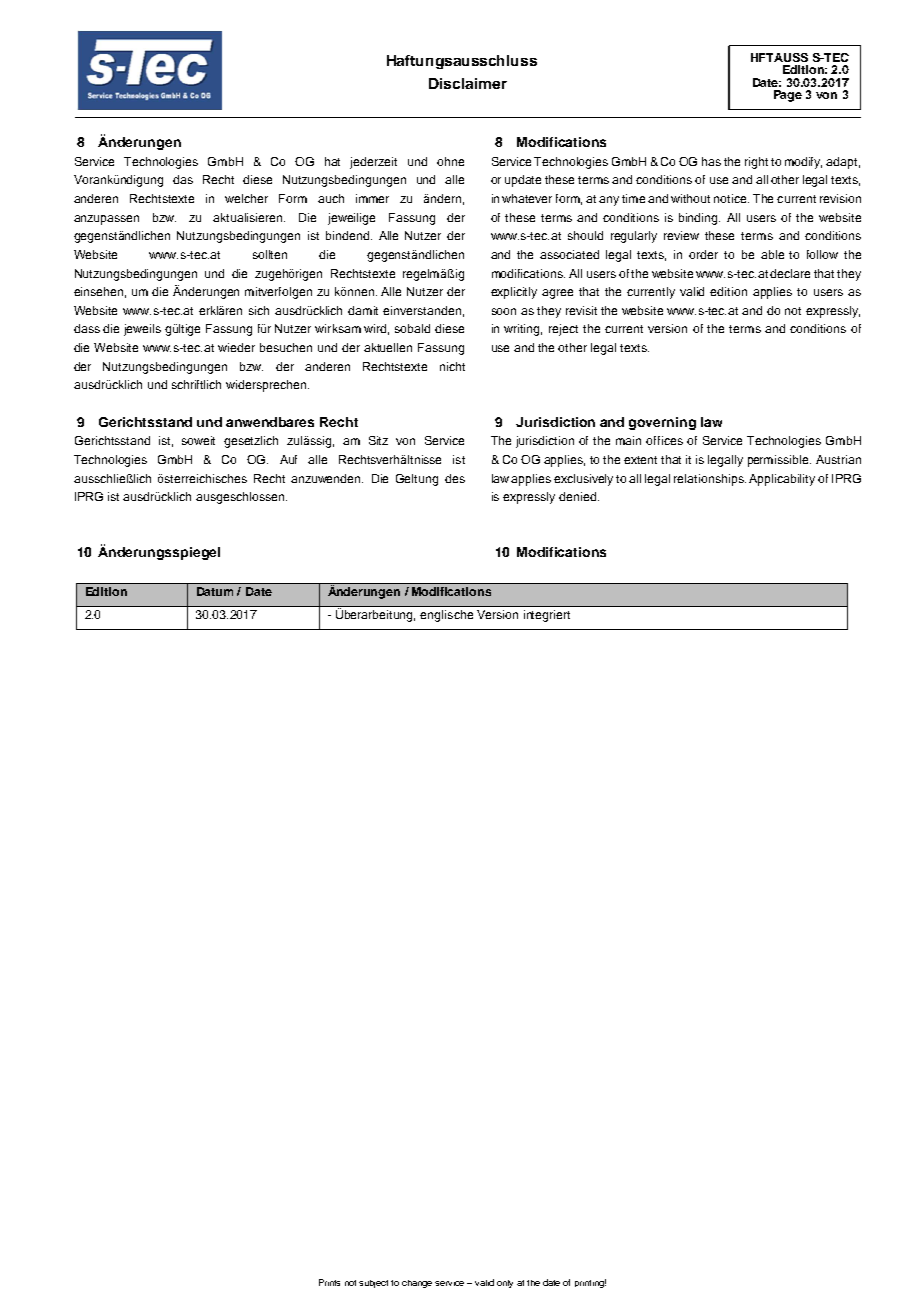  Describe the element at coordinates (215, 591) in the document. I see `Datum` at that location.
